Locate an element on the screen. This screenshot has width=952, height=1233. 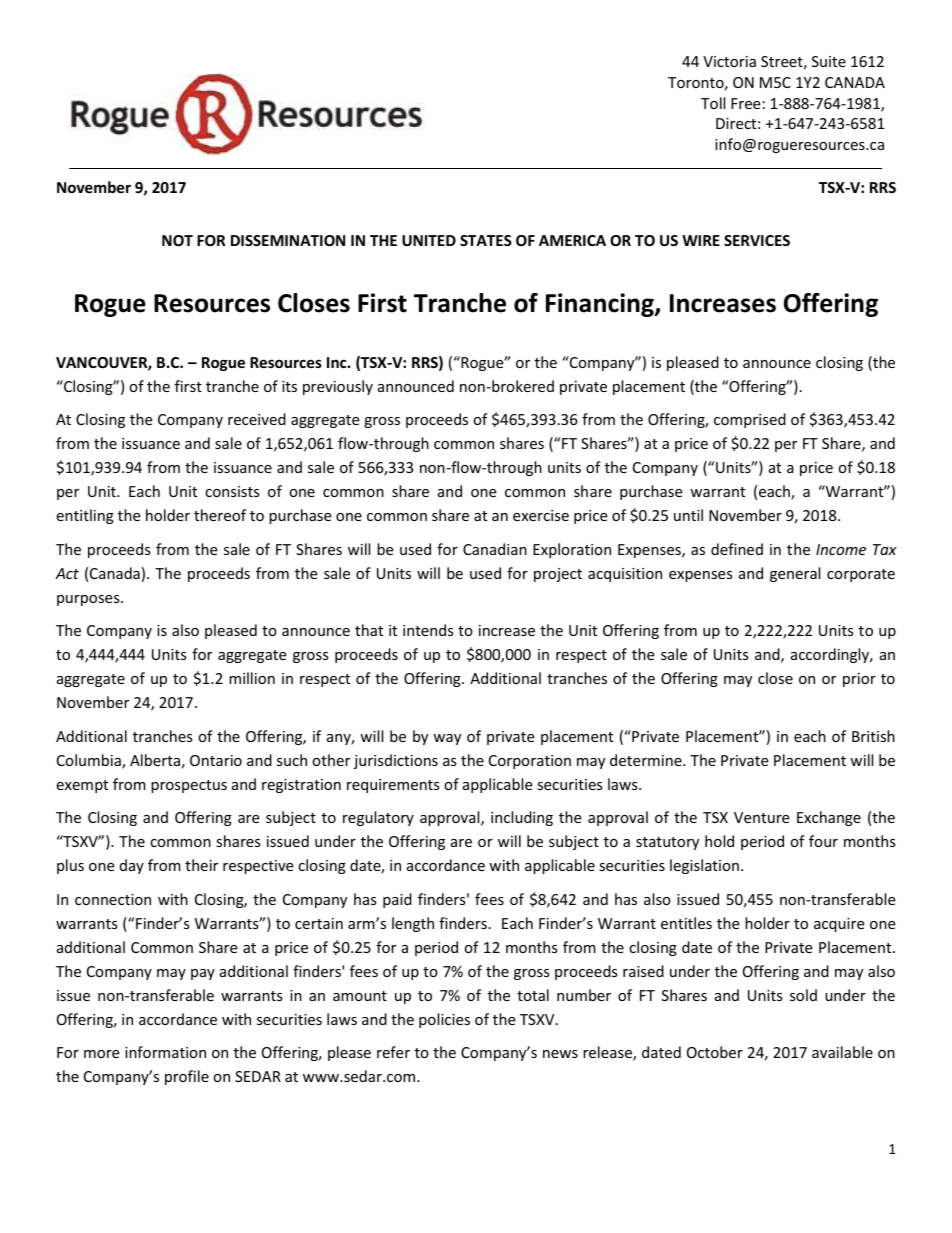
policies is located at coordinates (444, 1020).
